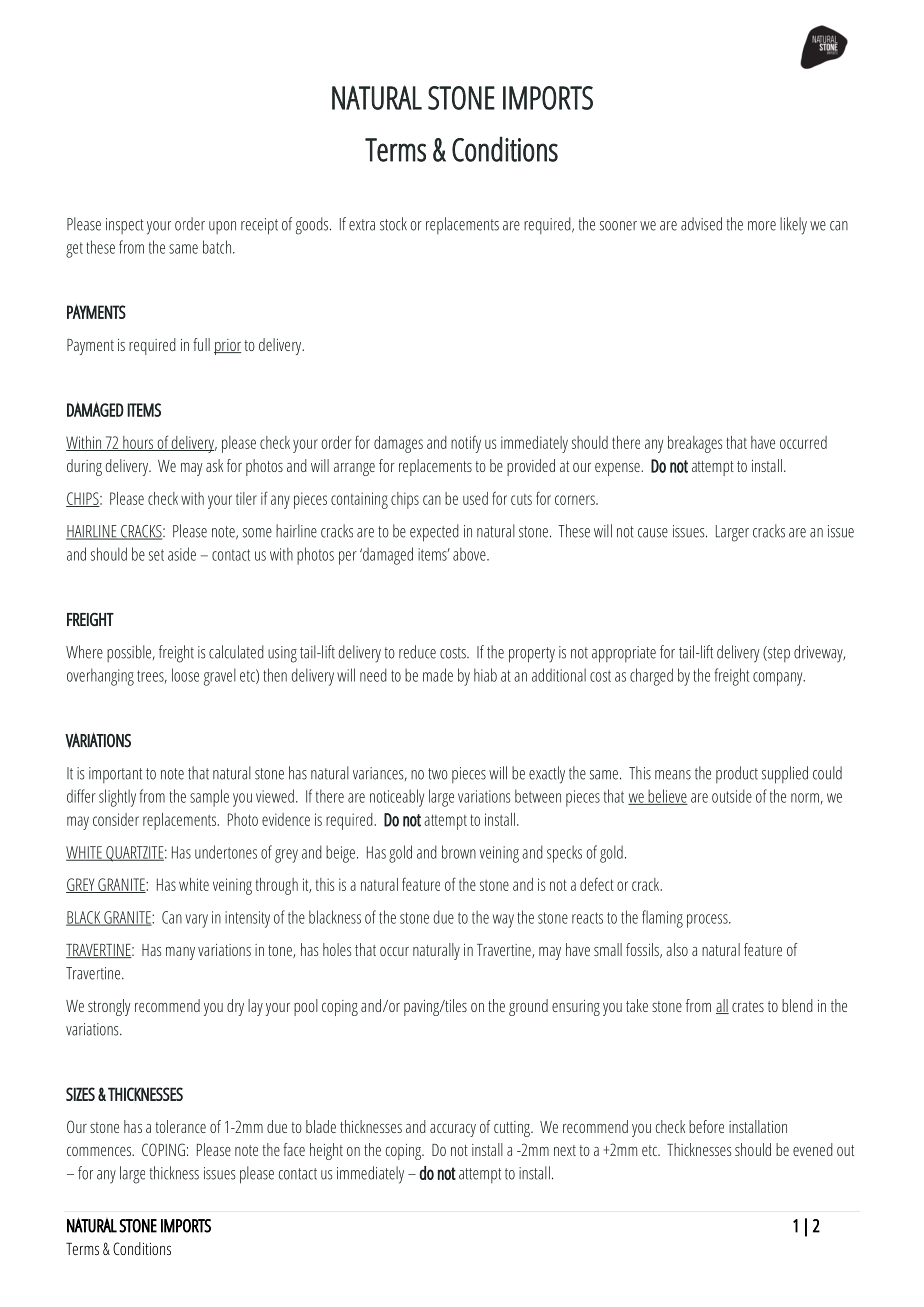  What do you see at coordinates (434, 533) in the document?
I see `expected` at bounding box center [434, 533].
